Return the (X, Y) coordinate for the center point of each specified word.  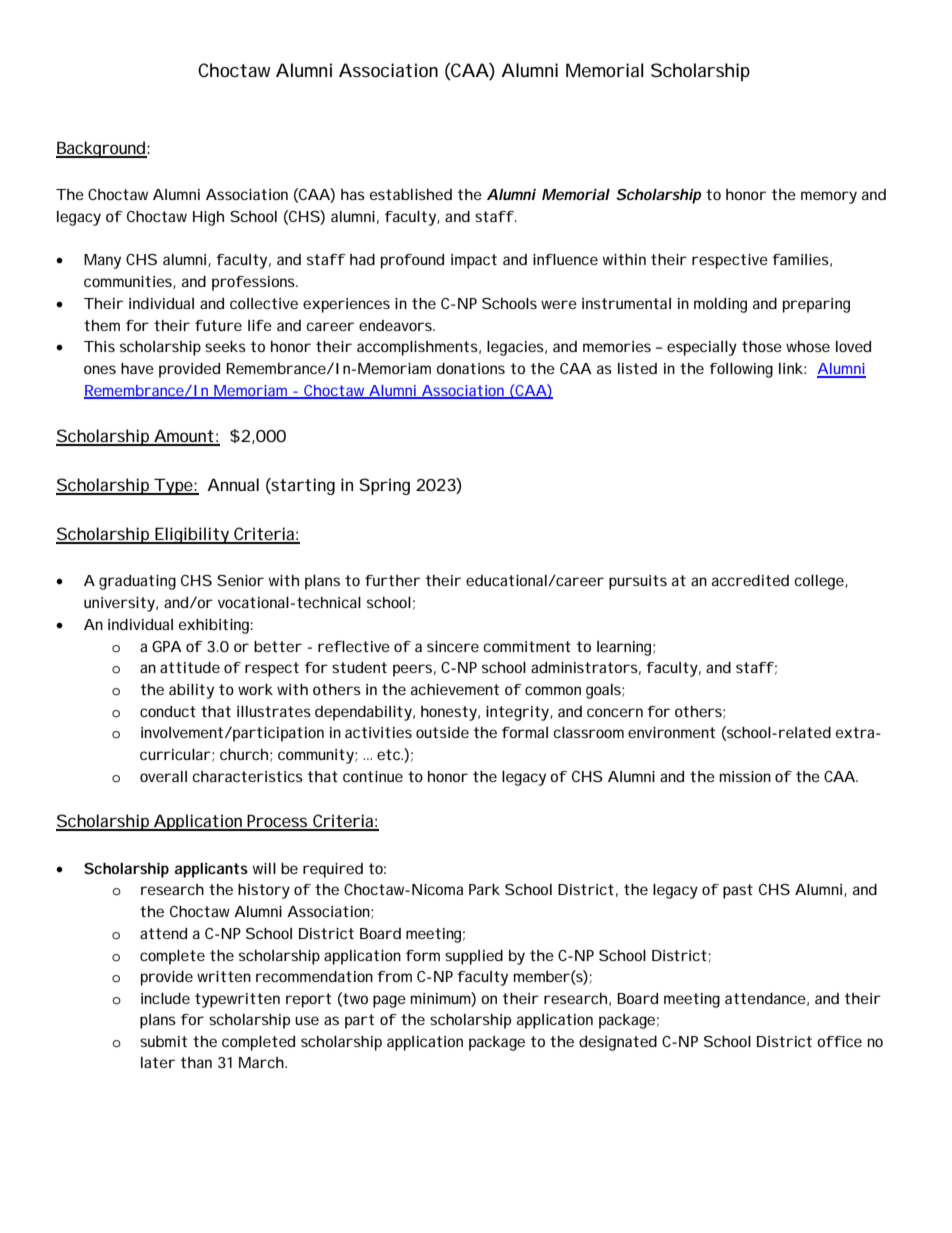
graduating (137, 582)
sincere (453, 646)
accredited (750, 580)
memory (829, 197)
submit (163, 1041)
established (411, 194)
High (208, 218)
